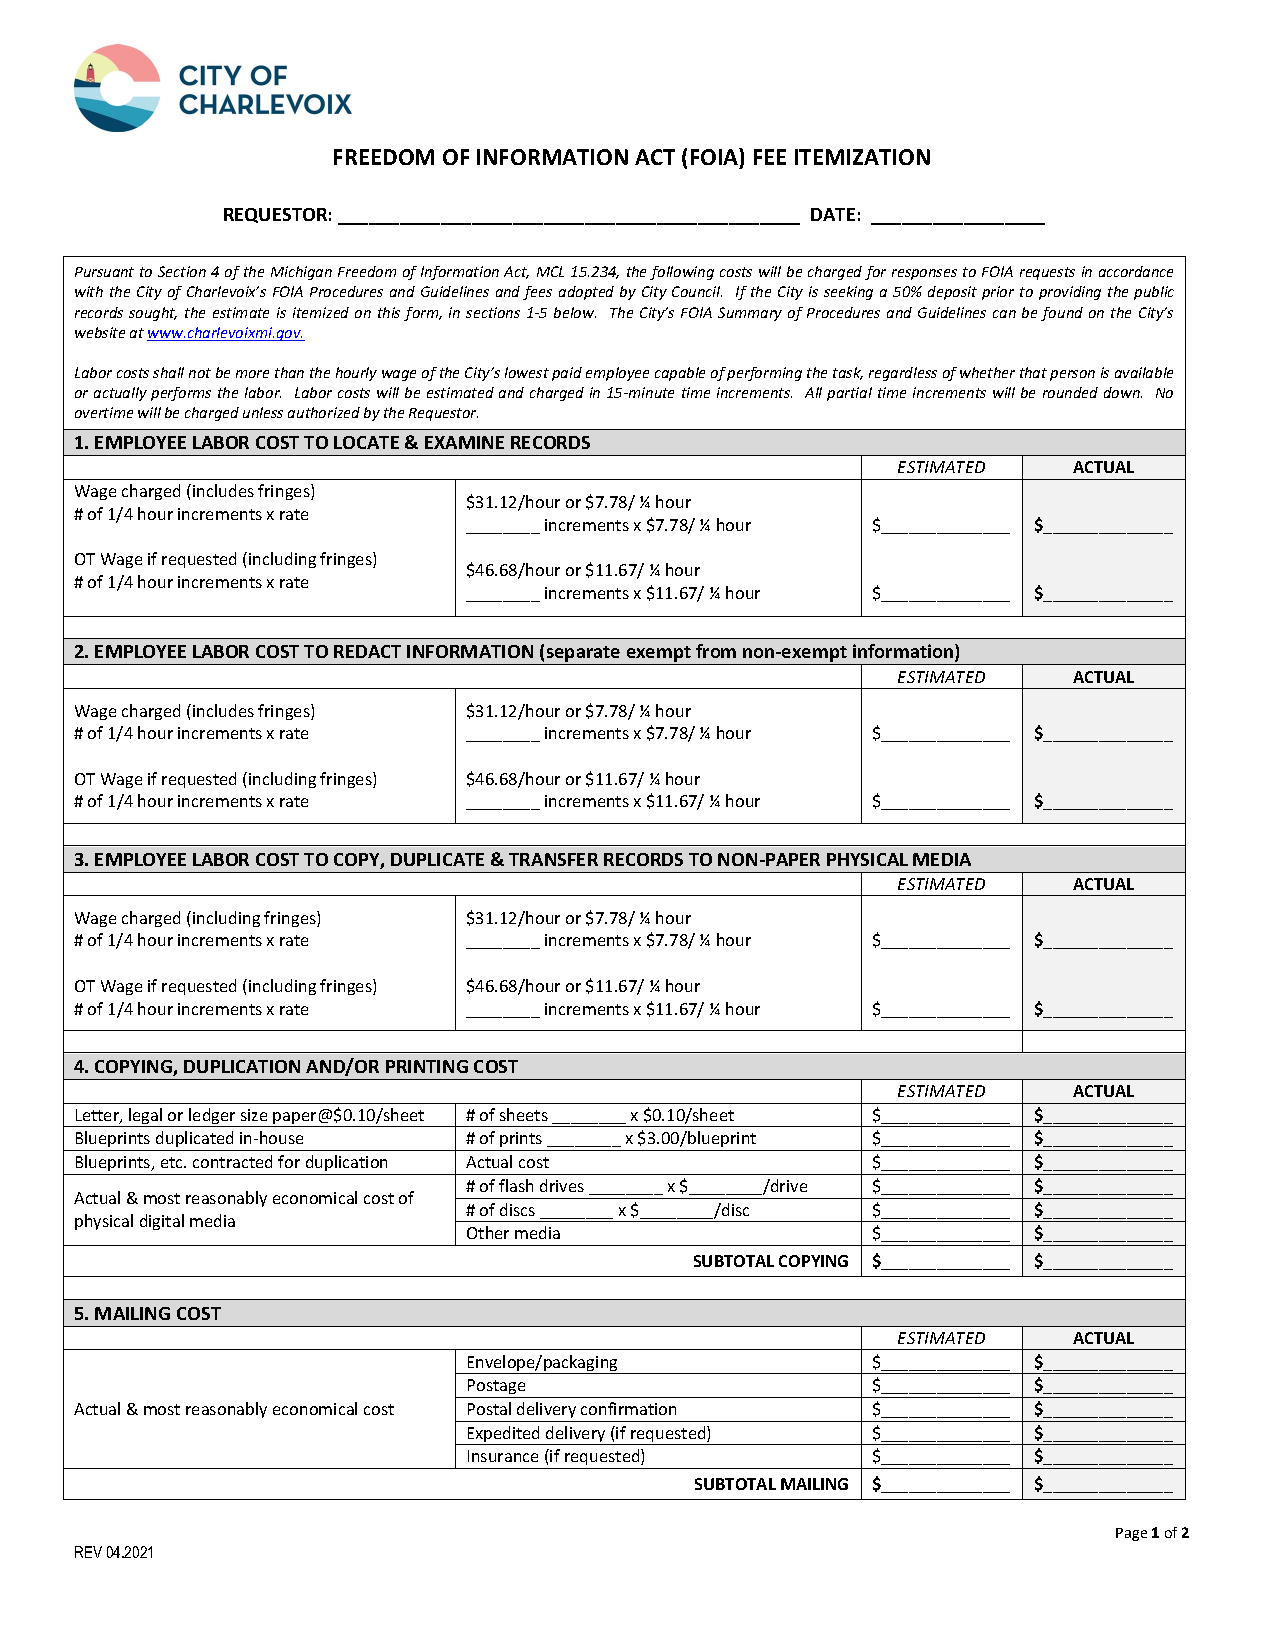 The width and height of the screenshot is (1264, 1636). What do you see at coordinates (1047, 273) in the screenshot?
I see `requests` at bounding box center [1047, 273].
